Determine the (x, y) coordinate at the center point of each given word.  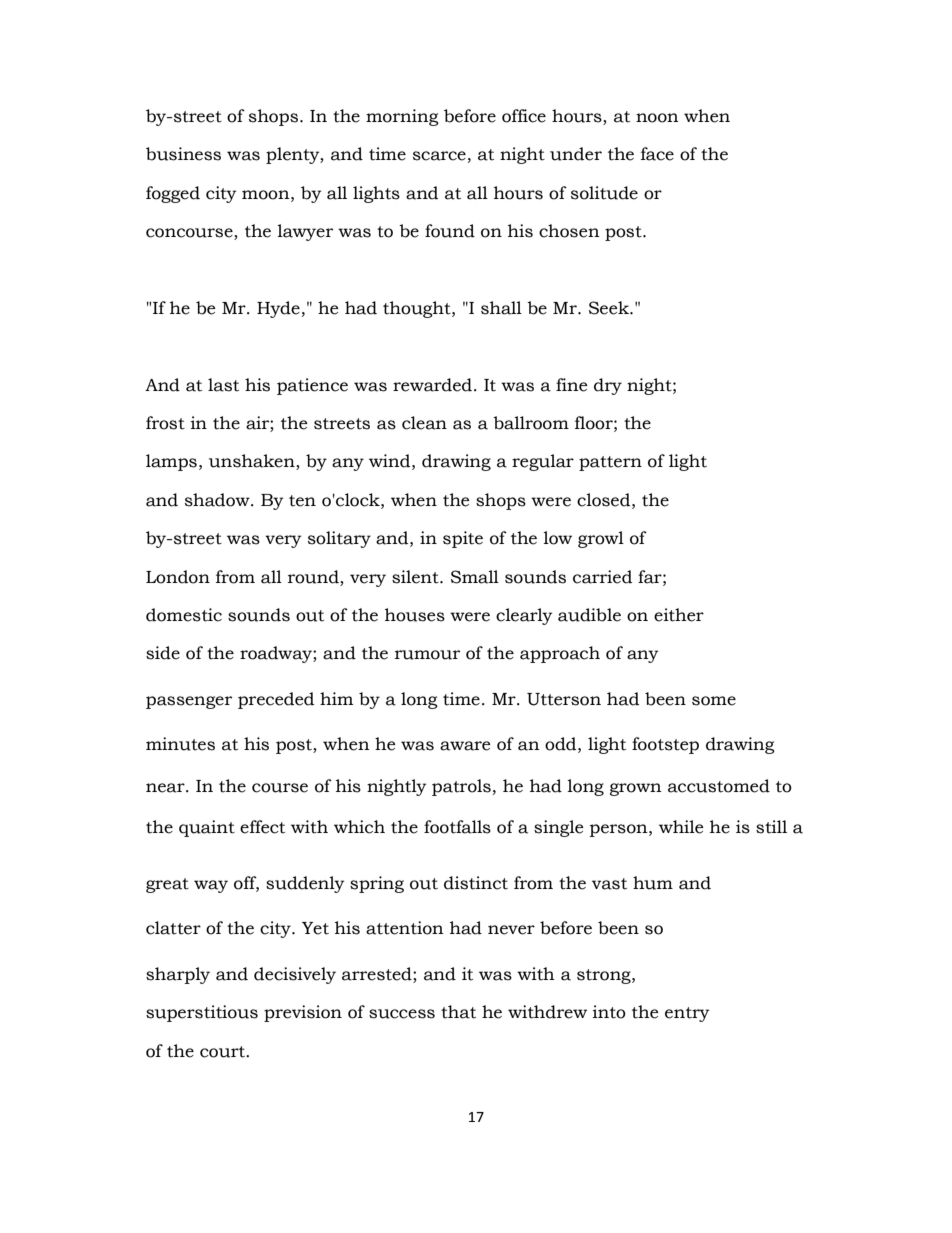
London (178, 577)
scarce (439, 156)
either (679, 615)
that (458, 1012)
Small (475, 577)
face (657, 154)
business (183, 154)
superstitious (202, 1013)
